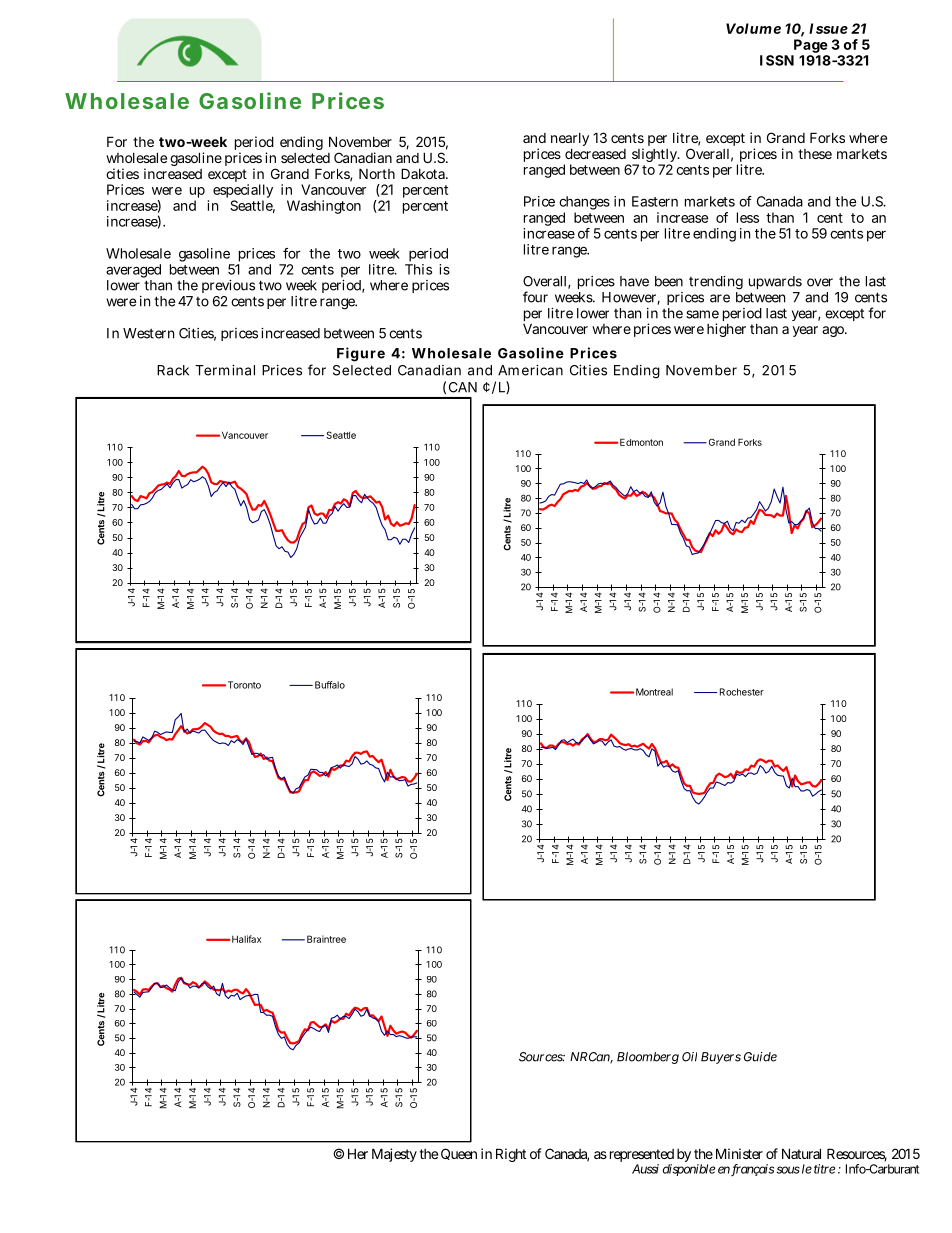  I want to click on Majesty, so click(394, 1155).
